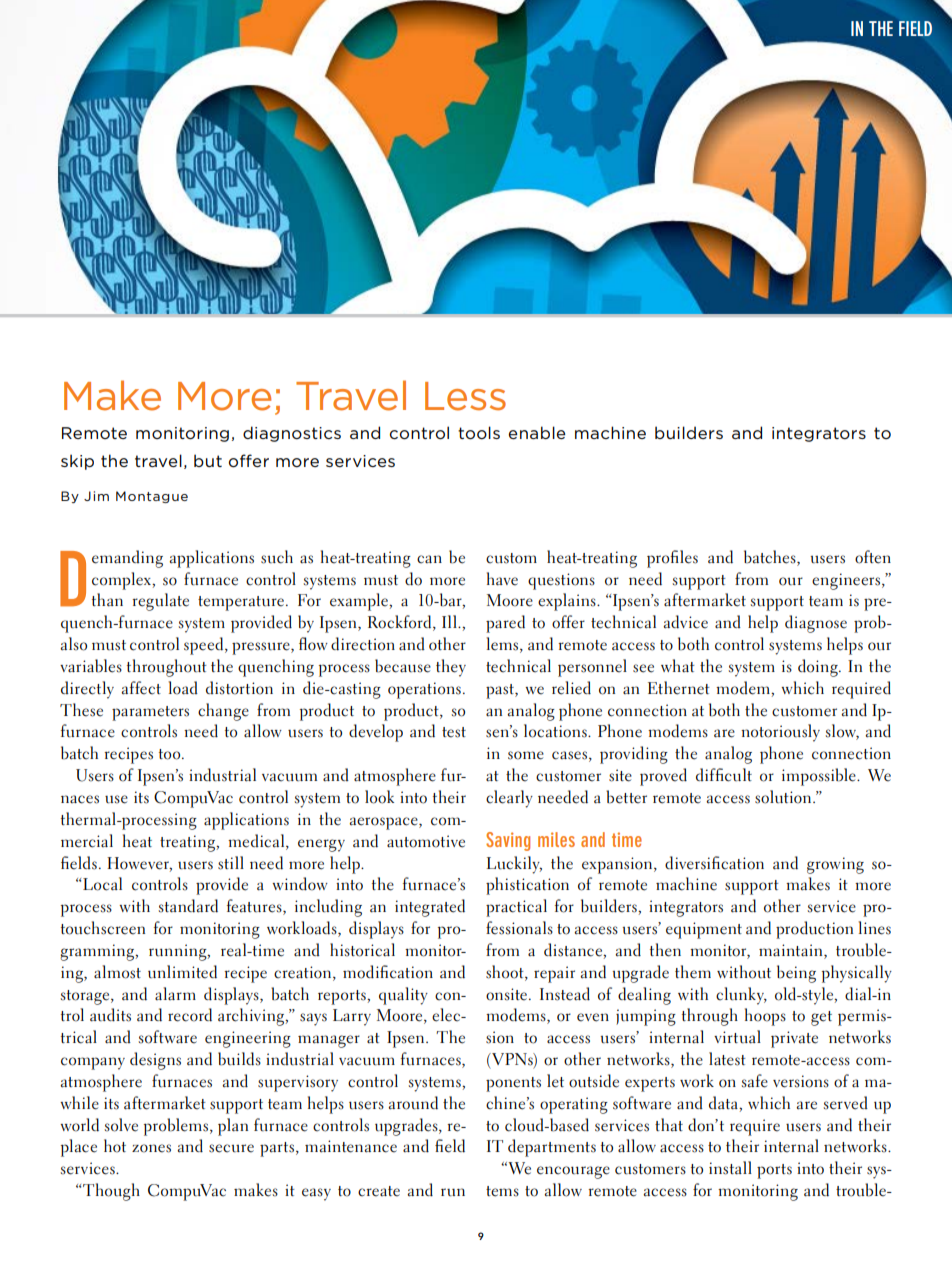 The height and width of the page is (1270, 952). Describe the element at coordinates (816, 624) in the page. I see `diagnose` at that location.
